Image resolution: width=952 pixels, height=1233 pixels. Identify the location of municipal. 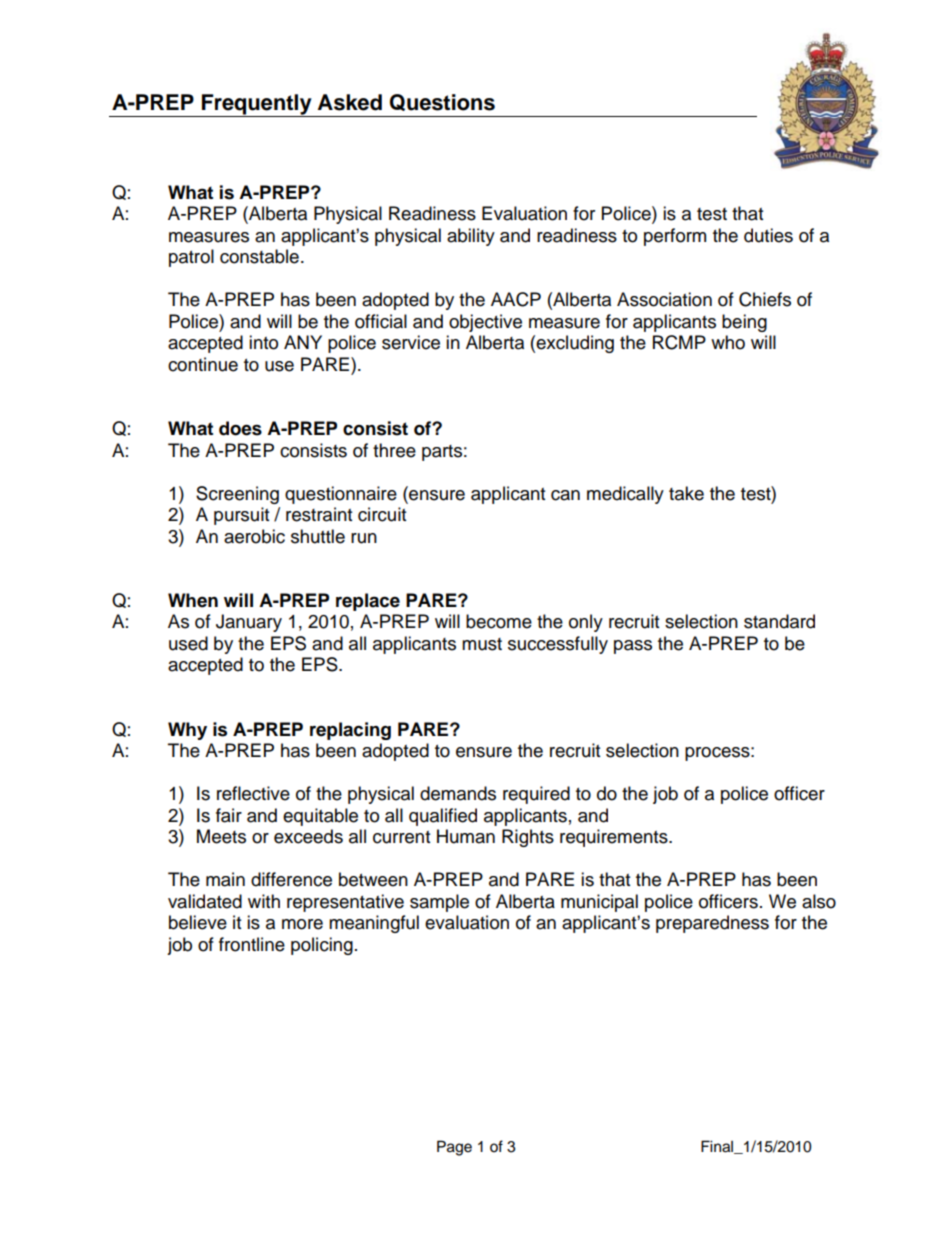
(599, 903).
